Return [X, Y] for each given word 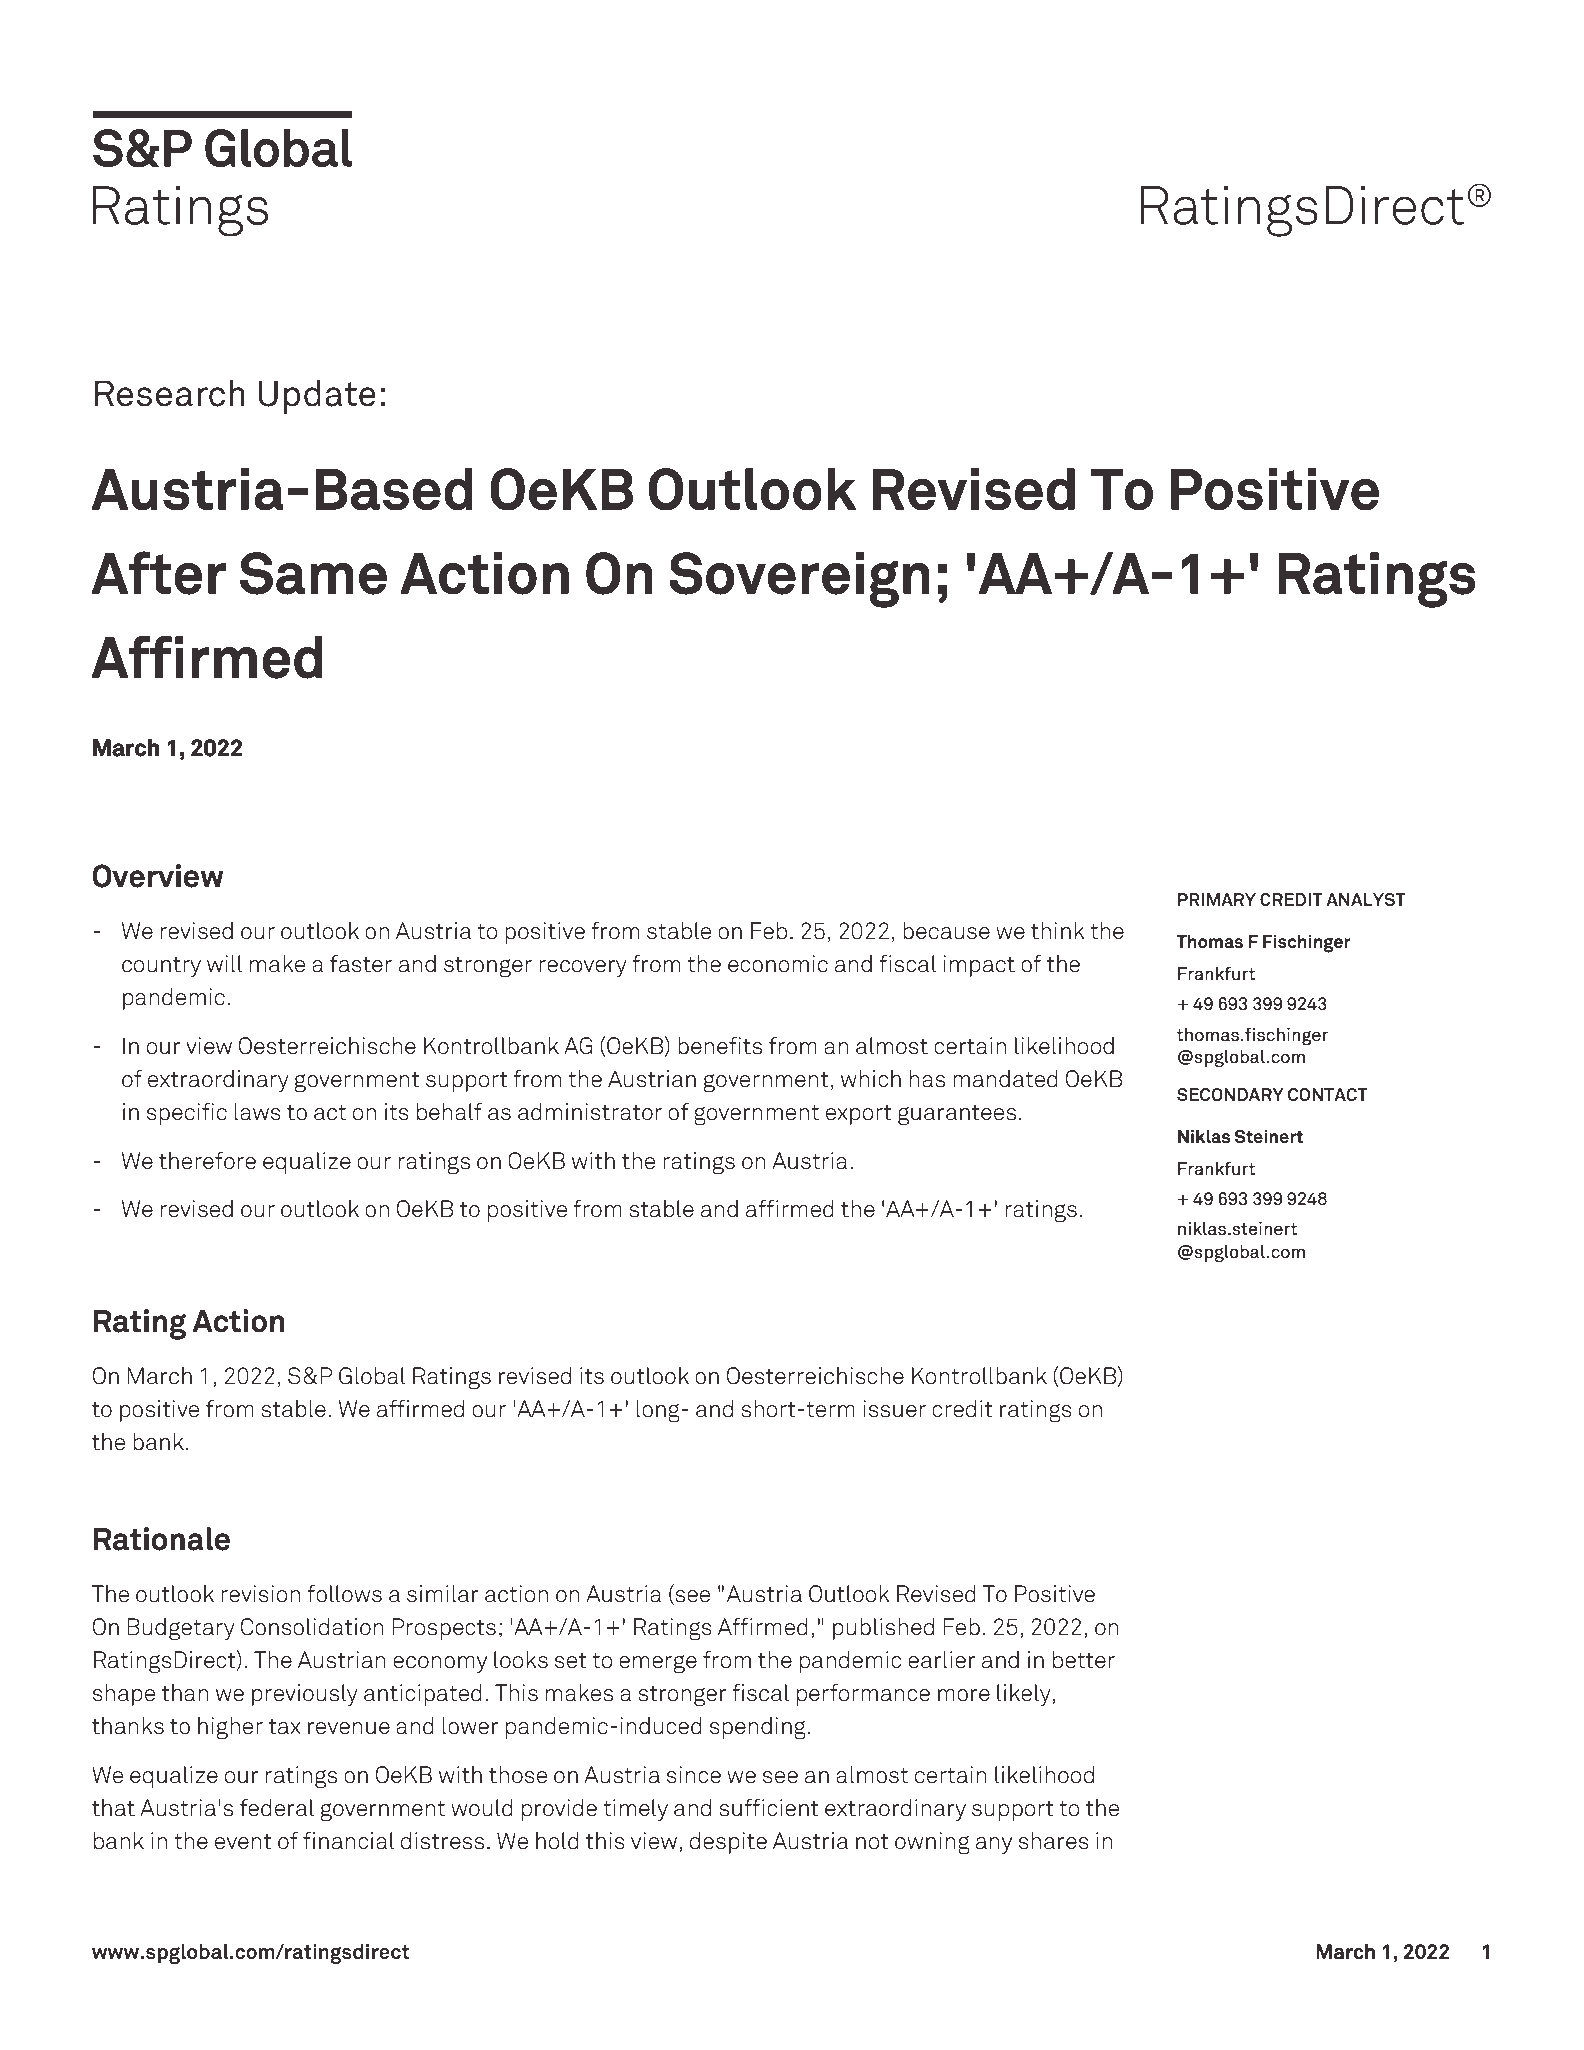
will [224, 963]
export [859, 1115]
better [1084, 1660]
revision [260, 1594]
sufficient [769, 1808]
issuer [894, 1409]
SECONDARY [1230, 1094]
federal [277, 1808]
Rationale [162, 1539]
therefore [207, 1161]
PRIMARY [1217, 899]
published [883, 1629]
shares [1054, 1841]
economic [778, 964]
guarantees [957, 1115]
